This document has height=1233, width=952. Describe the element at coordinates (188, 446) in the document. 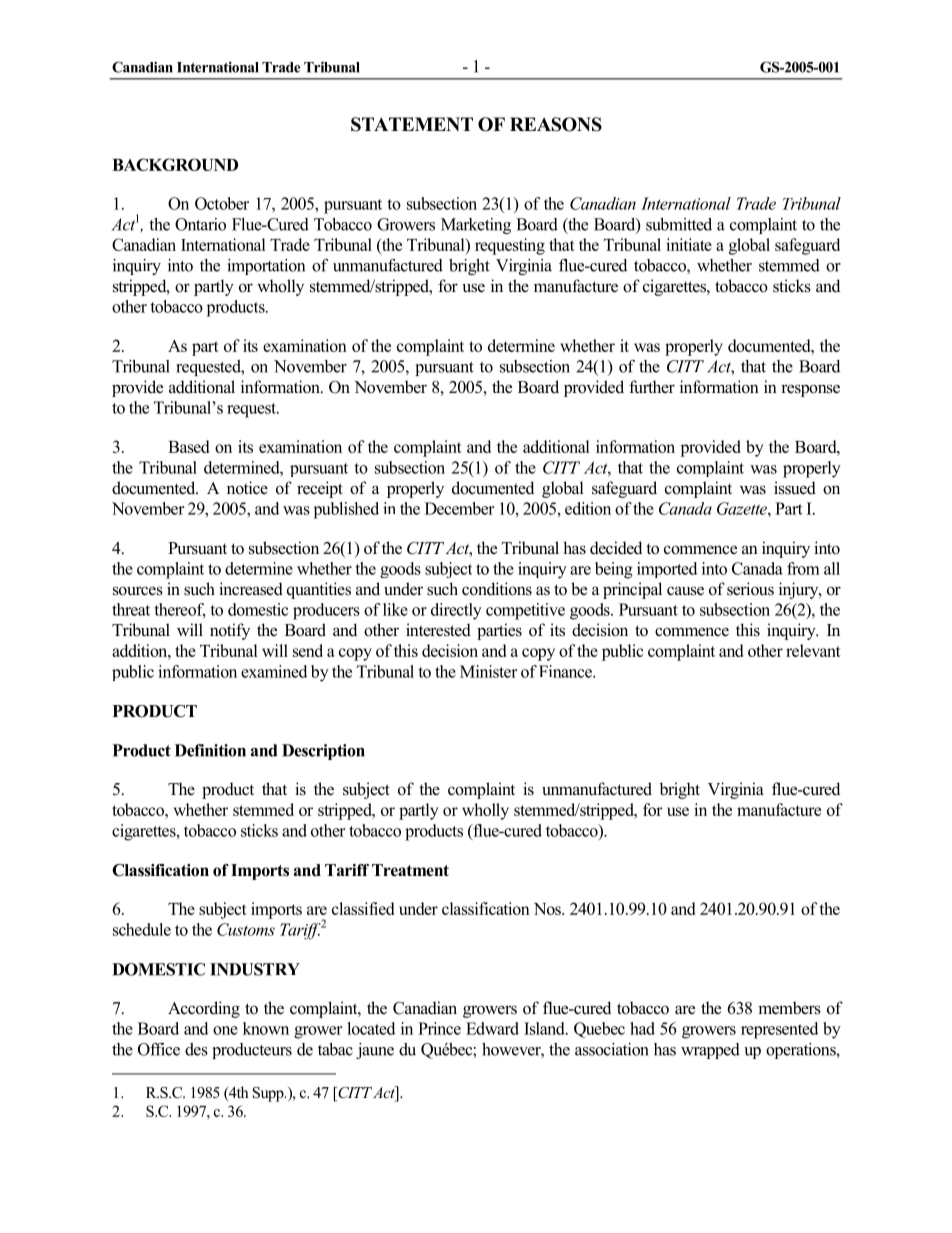

I see `Based` at that location.
